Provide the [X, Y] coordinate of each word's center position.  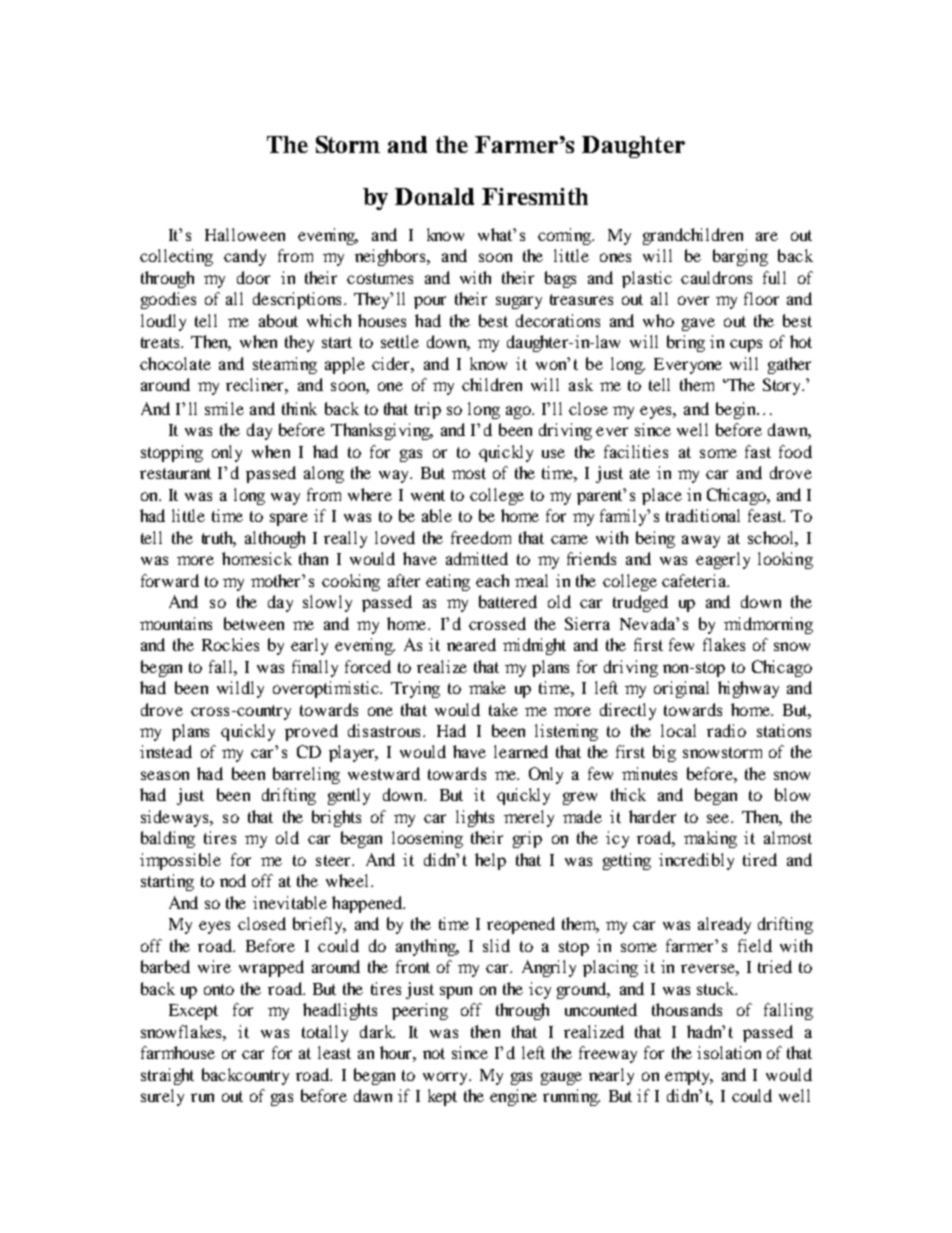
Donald [434, 196]
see [719, 818]
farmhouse [178, 1052]
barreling [306, 775]
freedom [481, 537]
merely [529, 818]
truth [219, 538]
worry [447, 1078]
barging [740, 257]
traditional [703, 515]
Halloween [245, 234]
